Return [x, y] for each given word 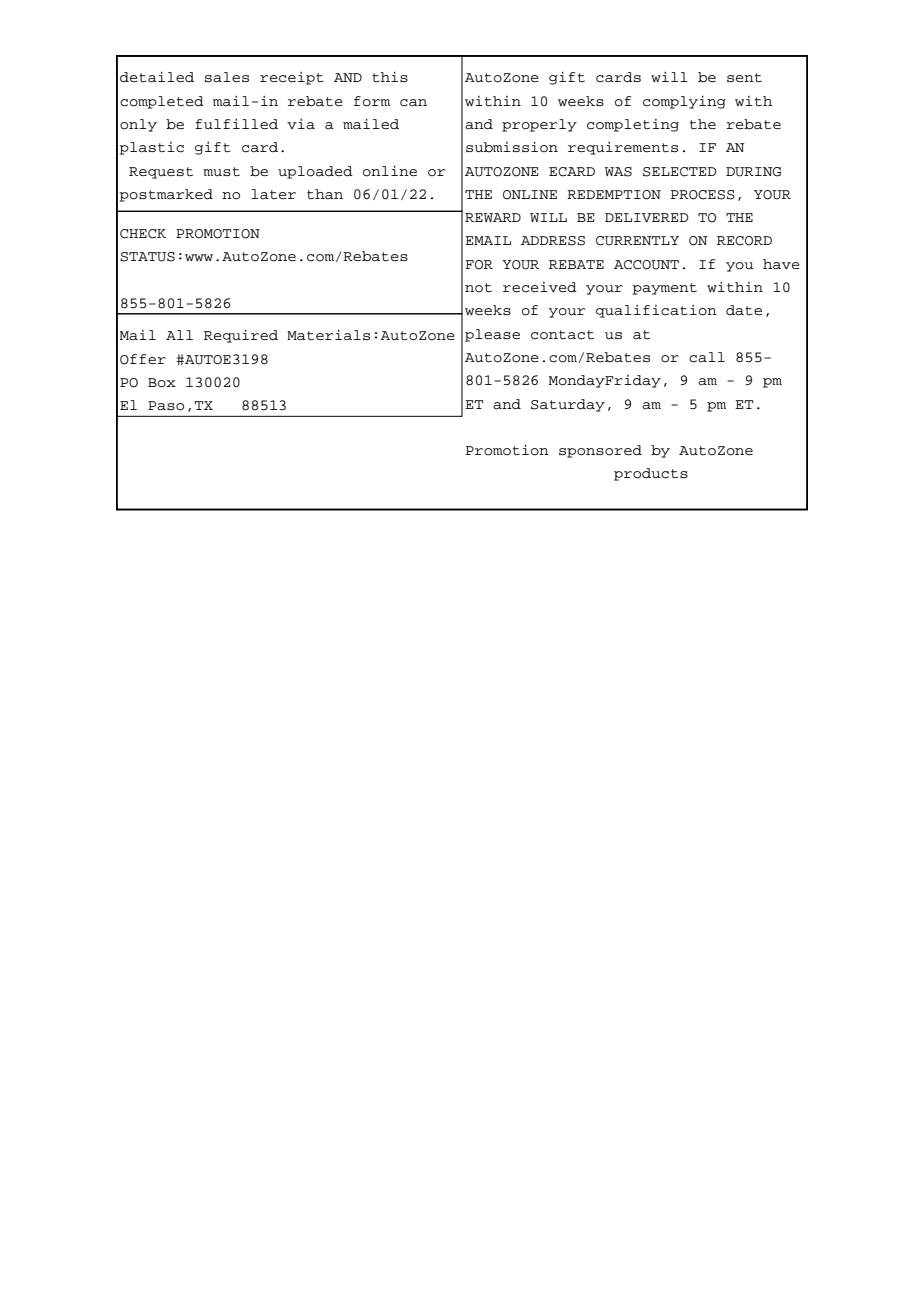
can [413, 103]
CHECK [143, 234]
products [651, 474]
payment [664, 289]
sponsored [600, 451]
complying [684, 102]
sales [227, 77]
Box [162, 383]
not [478, 288]
